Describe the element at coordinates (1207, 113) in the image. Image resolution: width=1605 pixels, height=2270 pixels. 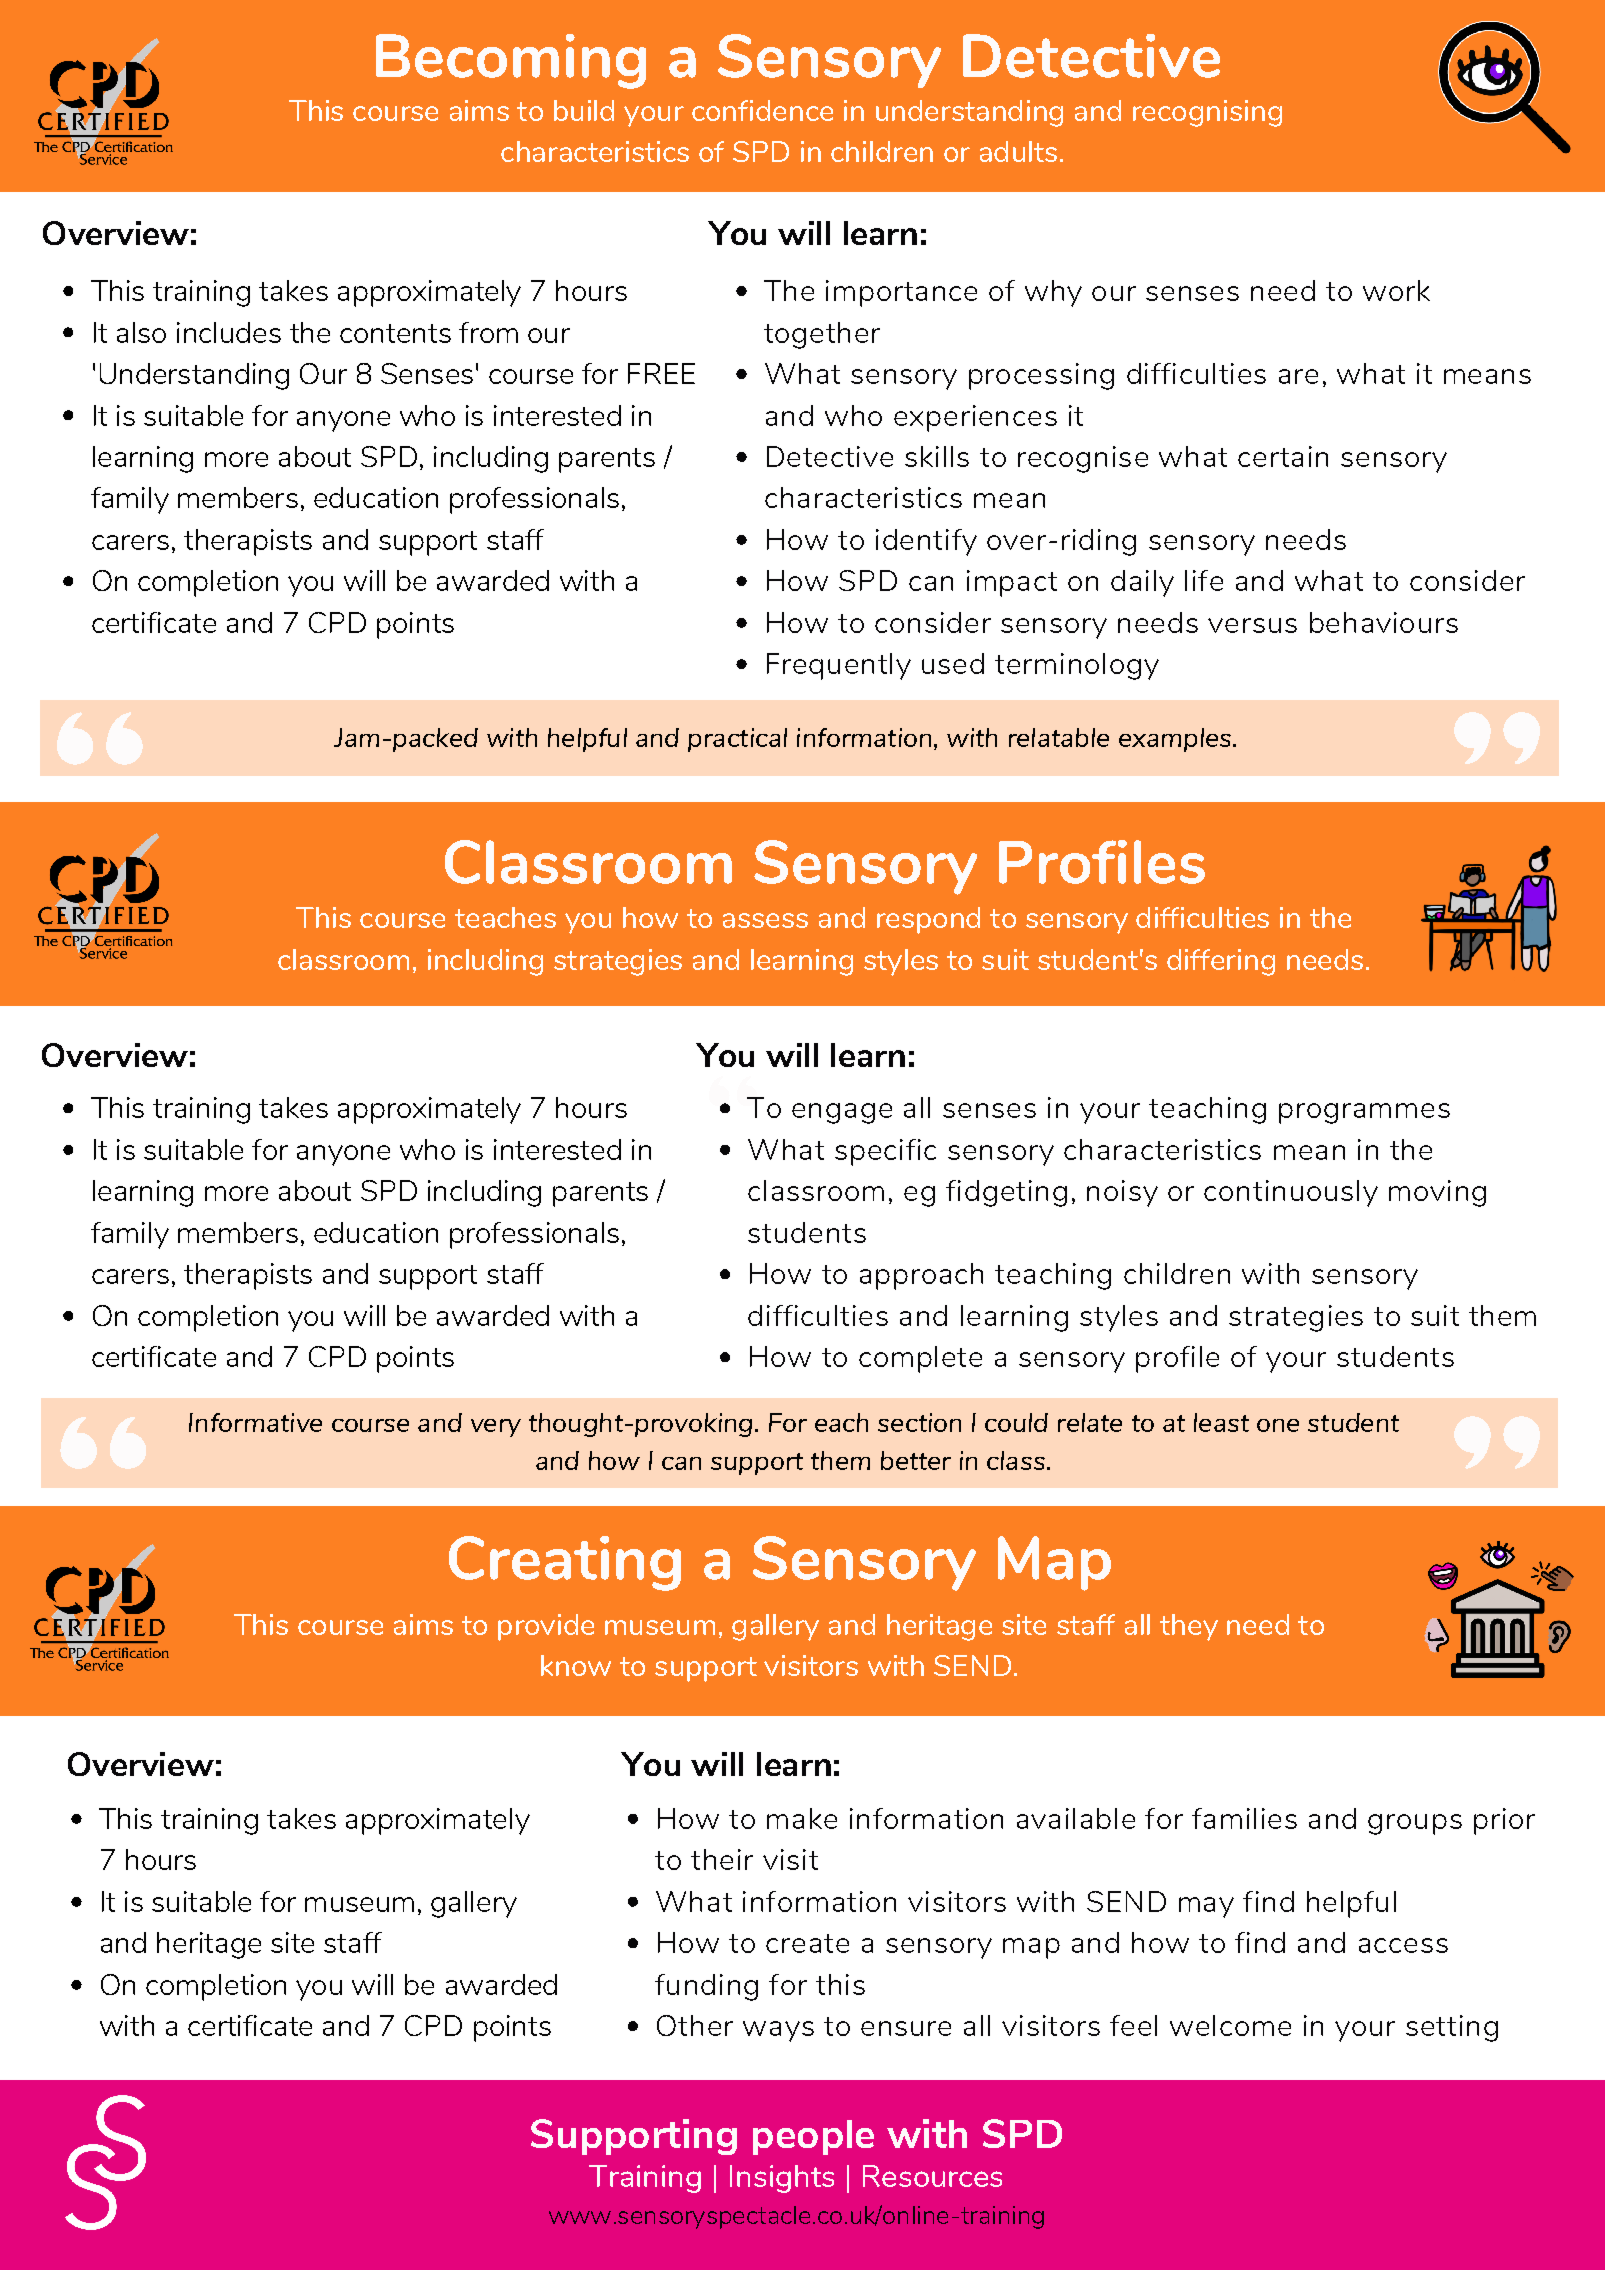
I see `recognising` at that location.
